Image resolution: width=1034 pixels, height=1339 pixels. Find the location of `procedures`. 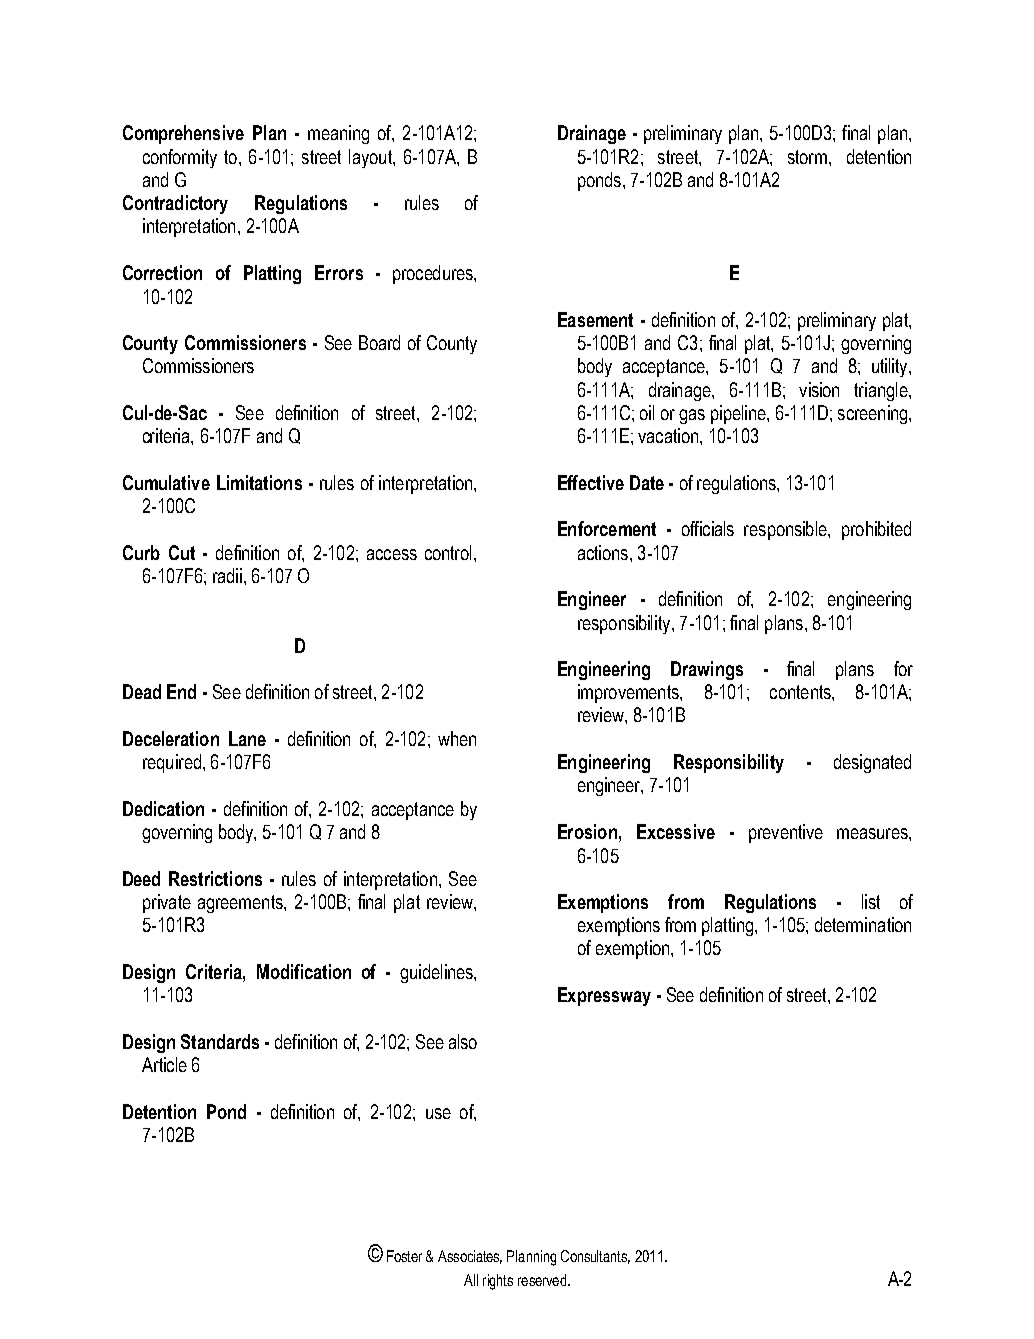

procedures is located at coordinates (434, 274).
